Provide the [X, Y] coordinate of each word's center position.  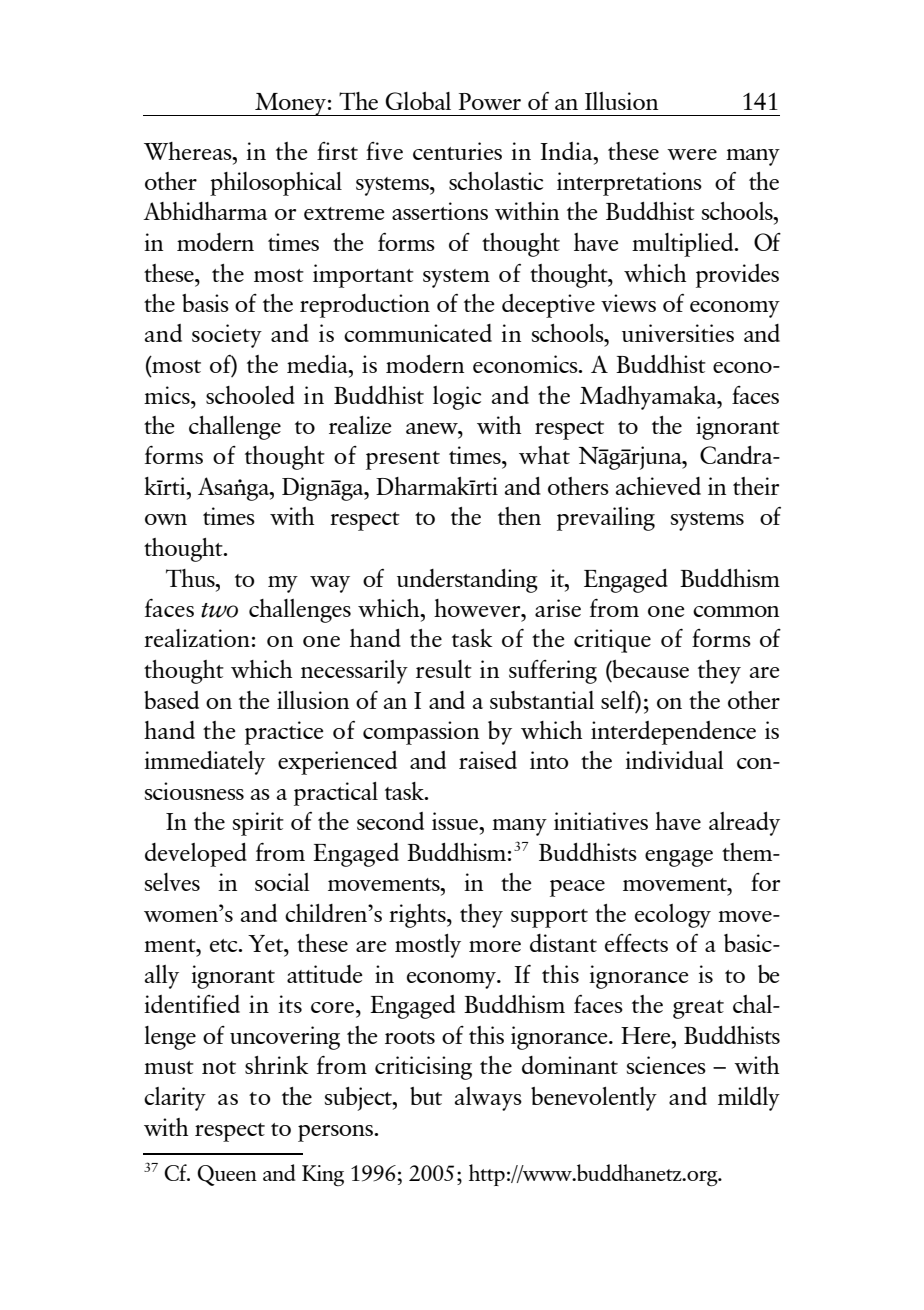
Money [290, 104]
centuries [457, 151]
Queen [227, 1175]
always [488, 1099]
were [692, 154]
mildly [749, 1099]
